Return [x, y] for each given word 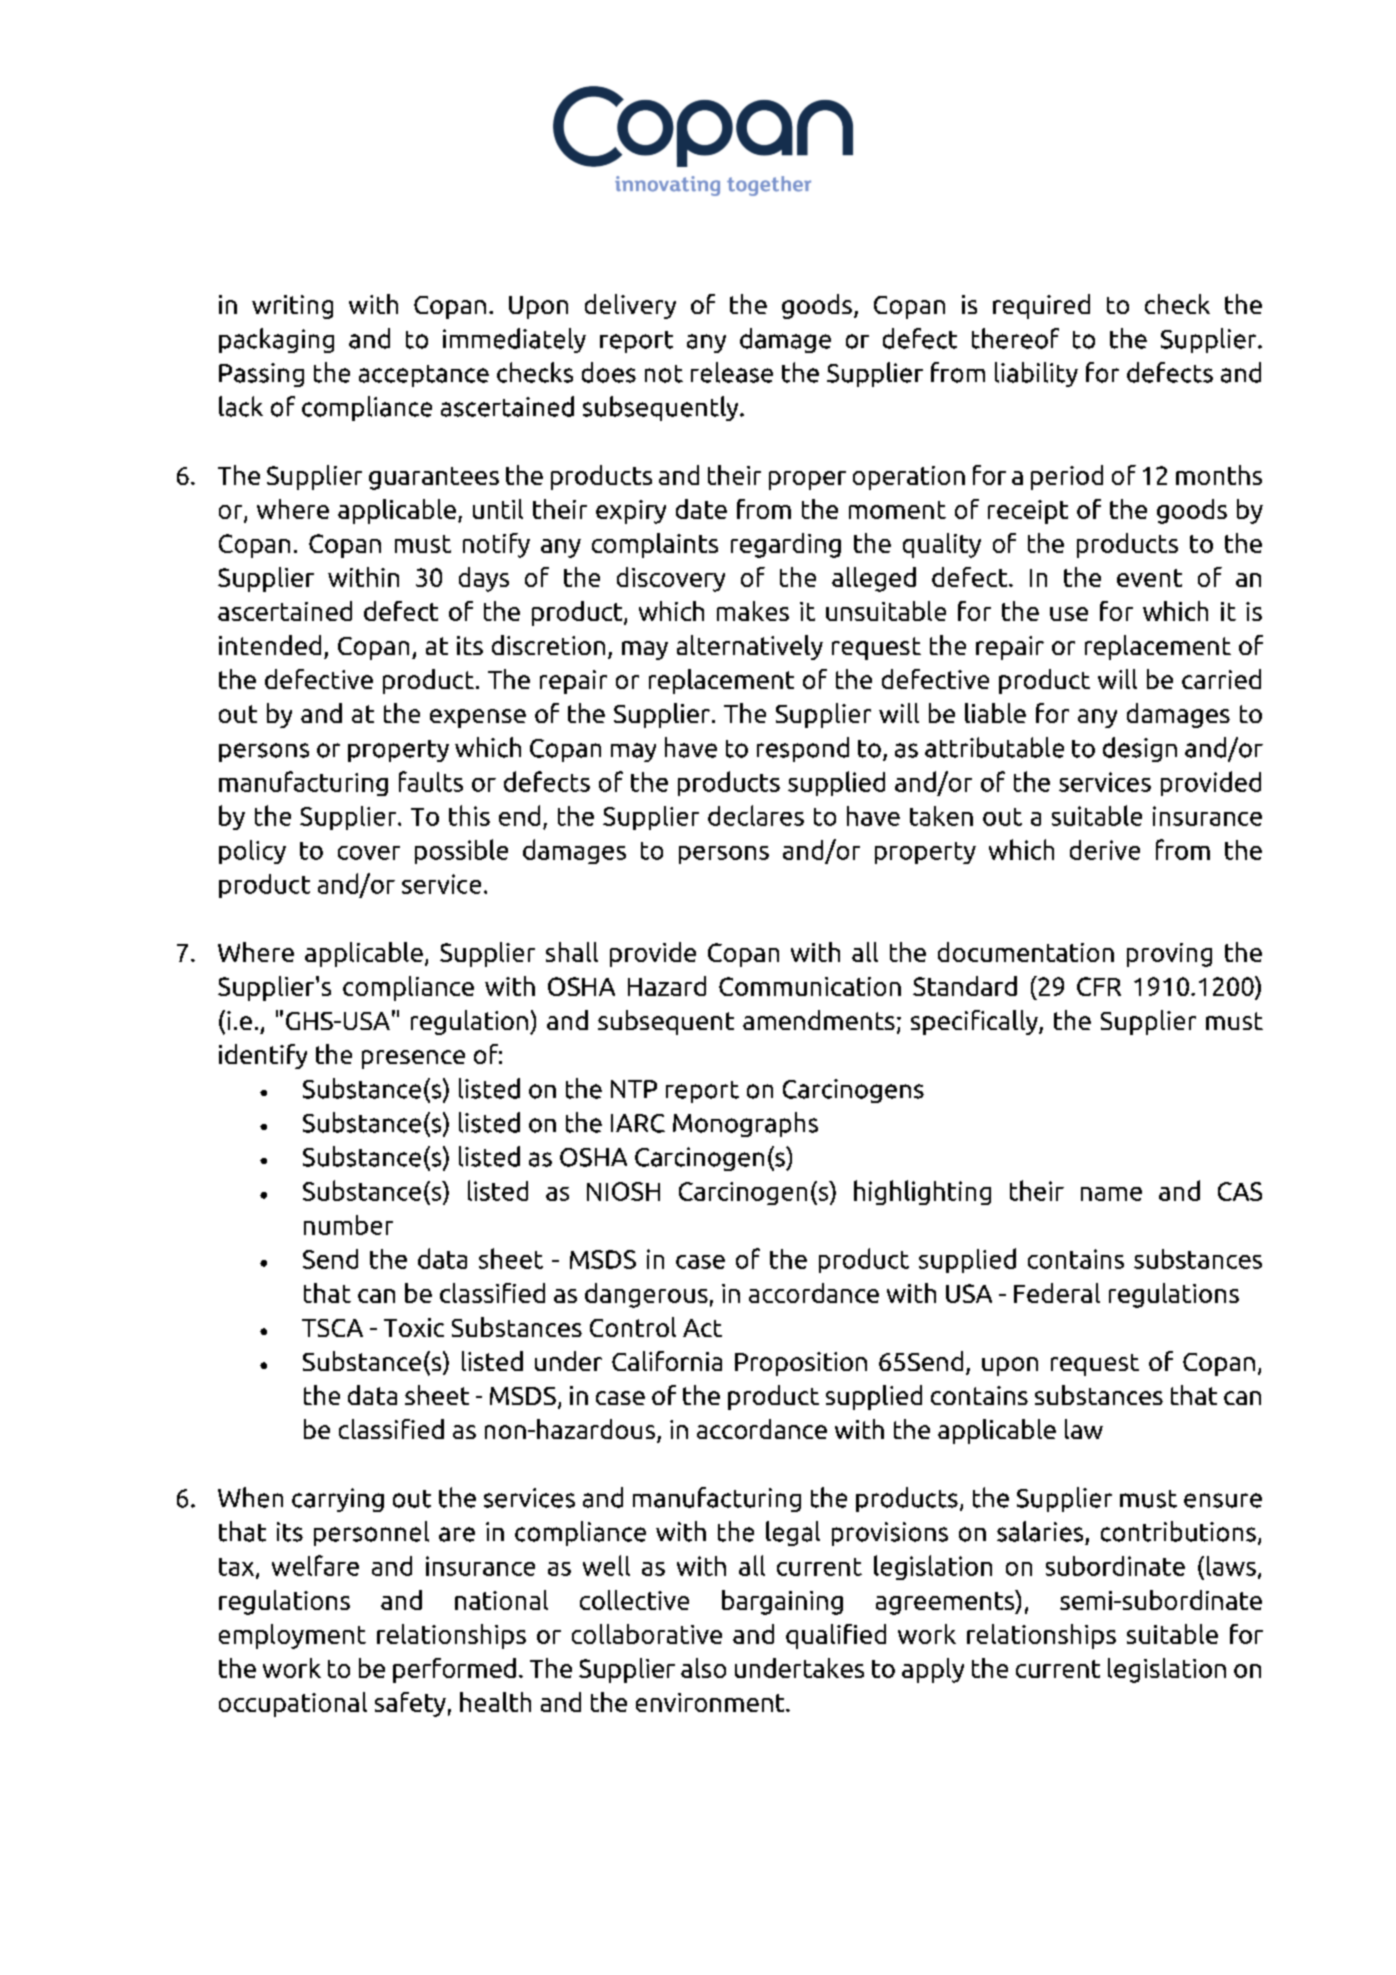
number [348, 1225]
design [1140, 749]
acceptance [424, 376]
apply [933, 1670]
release [732, 372]
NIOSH [623, 1191]
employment [292, 1636]
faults [431, 781]
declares [756, 815]
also [703, 1668]
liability [1036, 374]
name [1111, 1194]
